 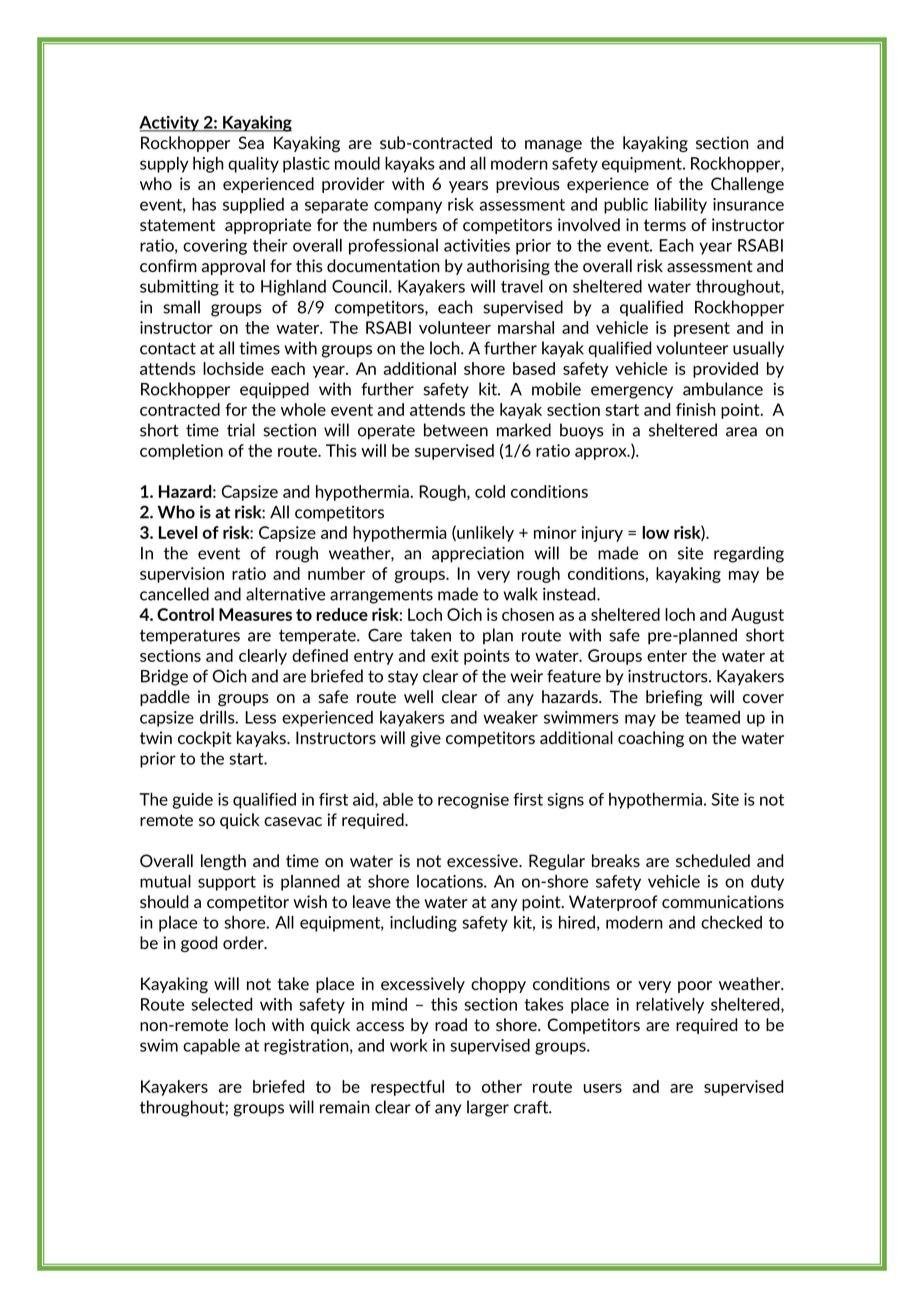 I want to click on Sea, so click(x=251, y=142).
